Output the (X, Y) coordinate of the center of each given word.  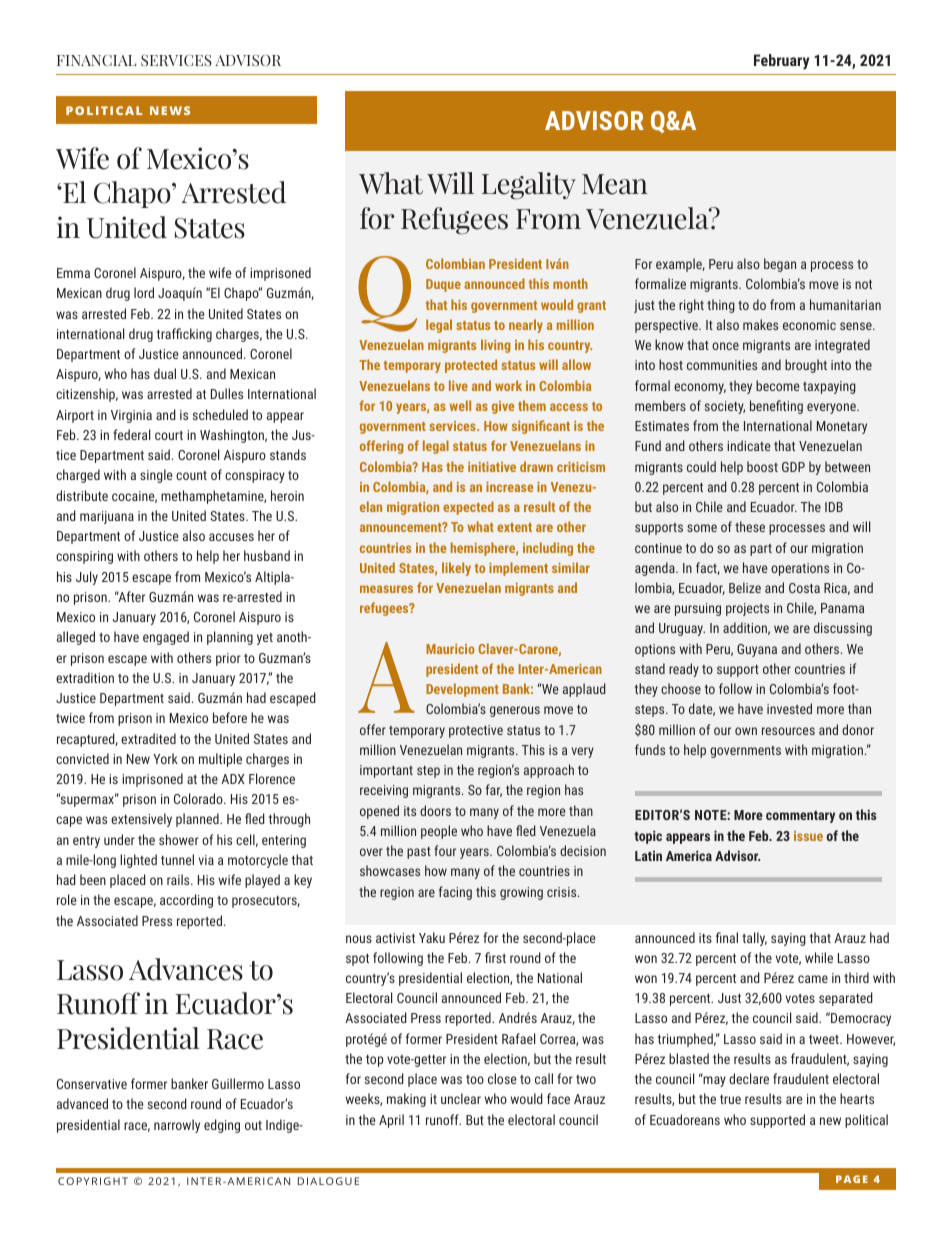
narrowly (177, 1126)
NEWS (170, 110)
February (781, 62)
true (730, 1099)
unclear (461, 1098)
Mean (615, 184)
